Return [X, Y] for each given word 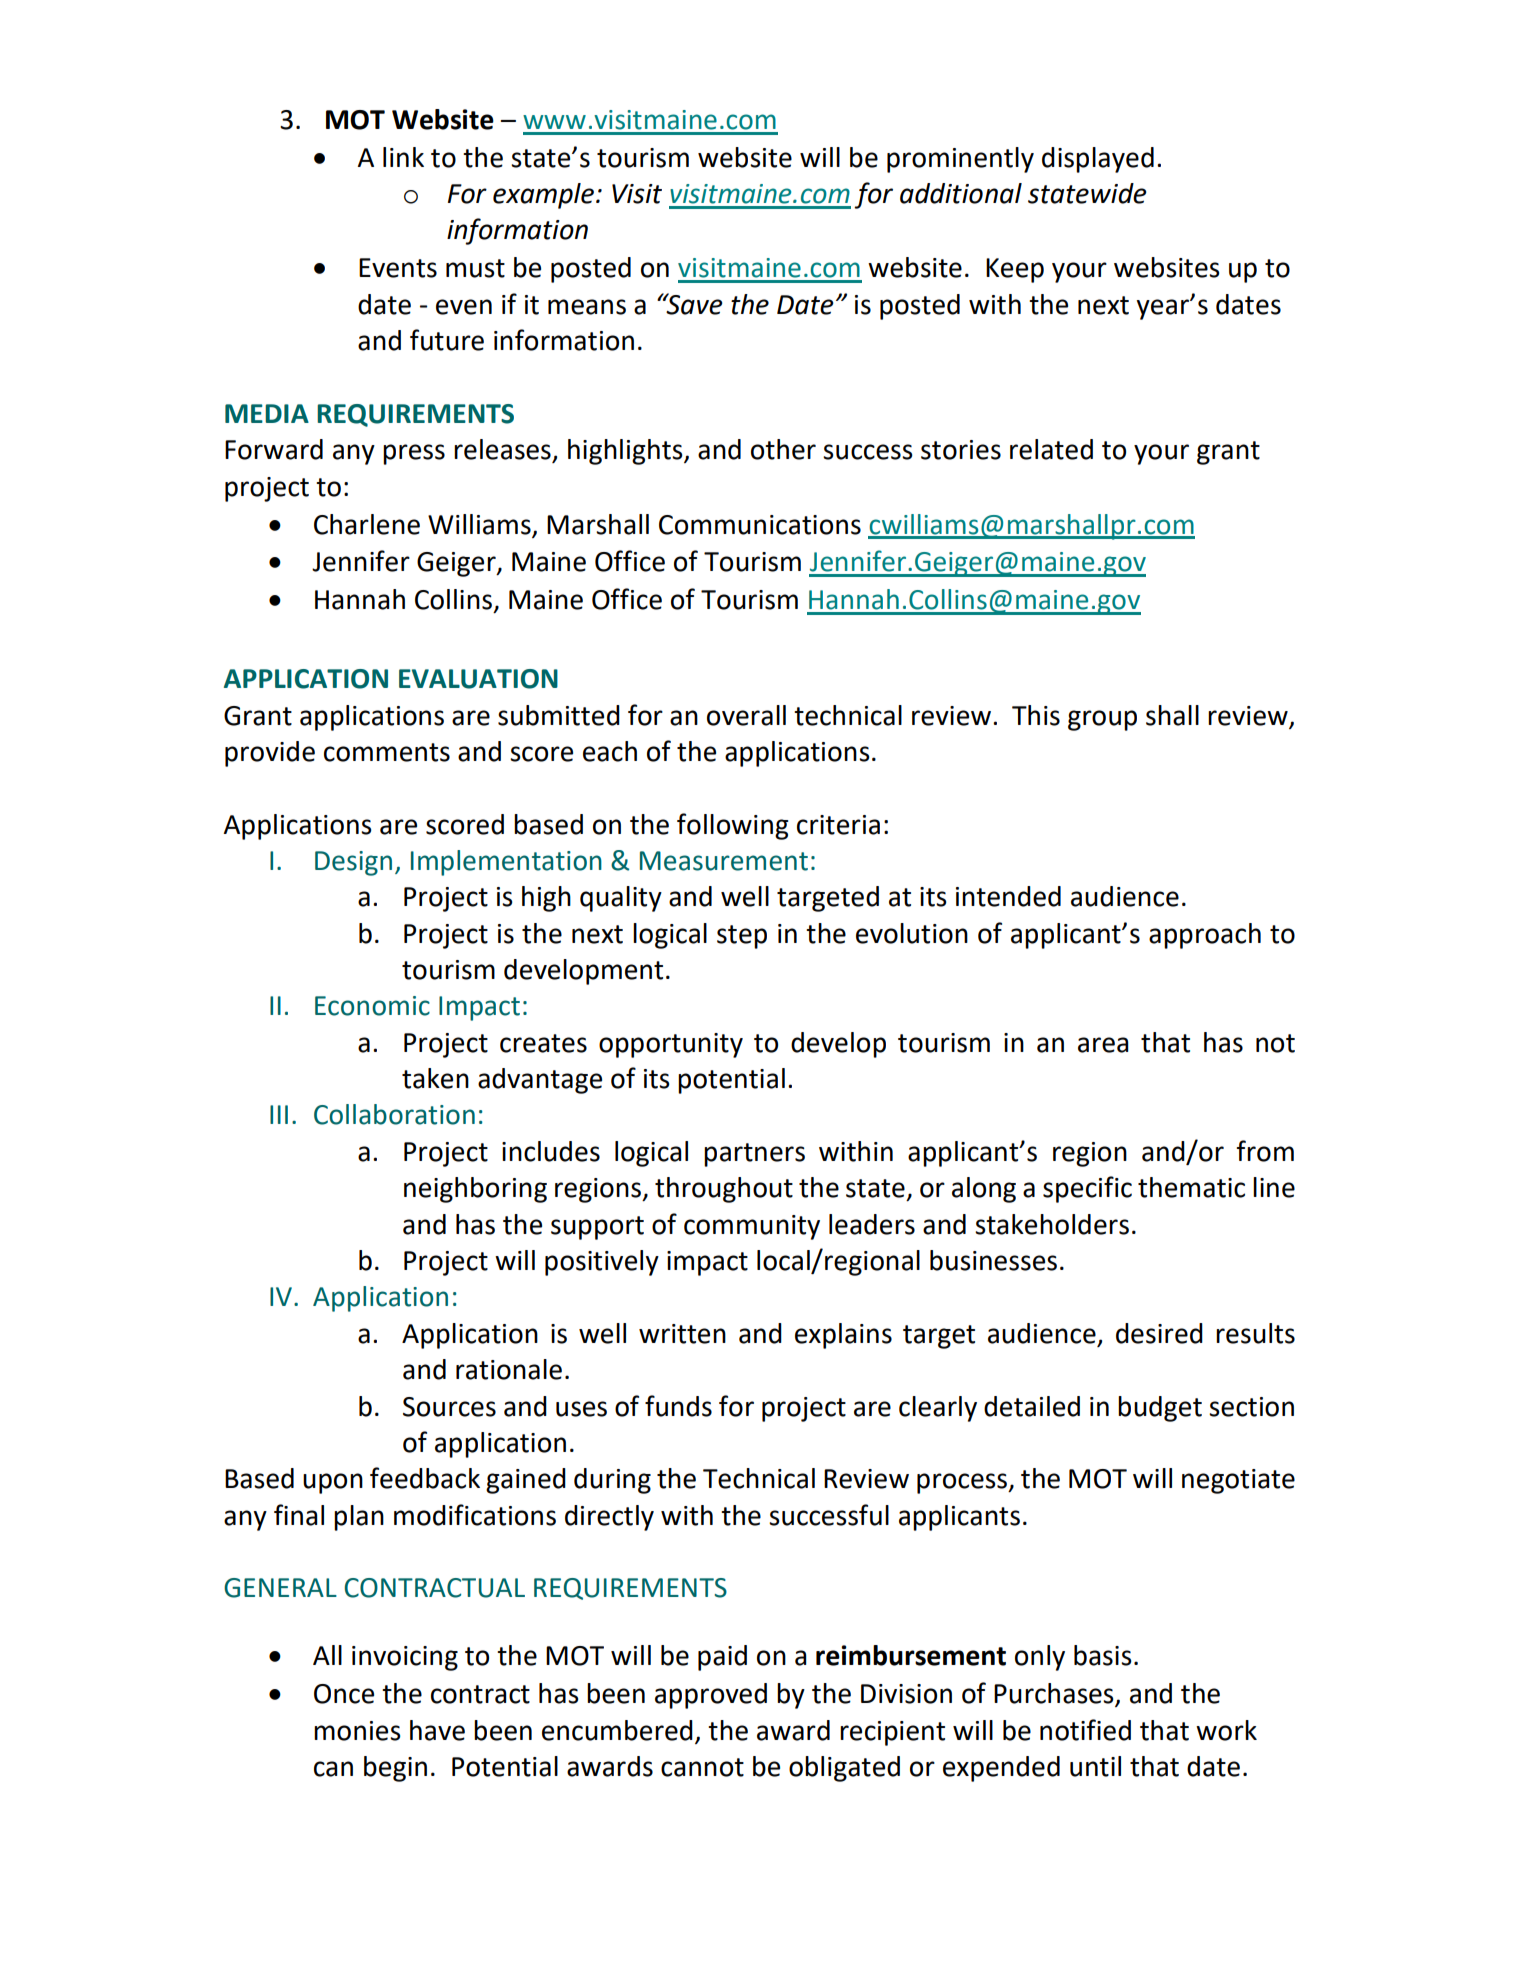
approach [1205, 936]
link [403, 157]
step [742, 937]
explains [843, 1336]
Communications [760, 525]
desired [1159, 1333]
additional [961, 193]
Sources [449, 1407]
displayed [1098, 160]
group [1102, 720]
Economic [372, 1006]
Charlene [367, 524]
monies [357, 1731]
